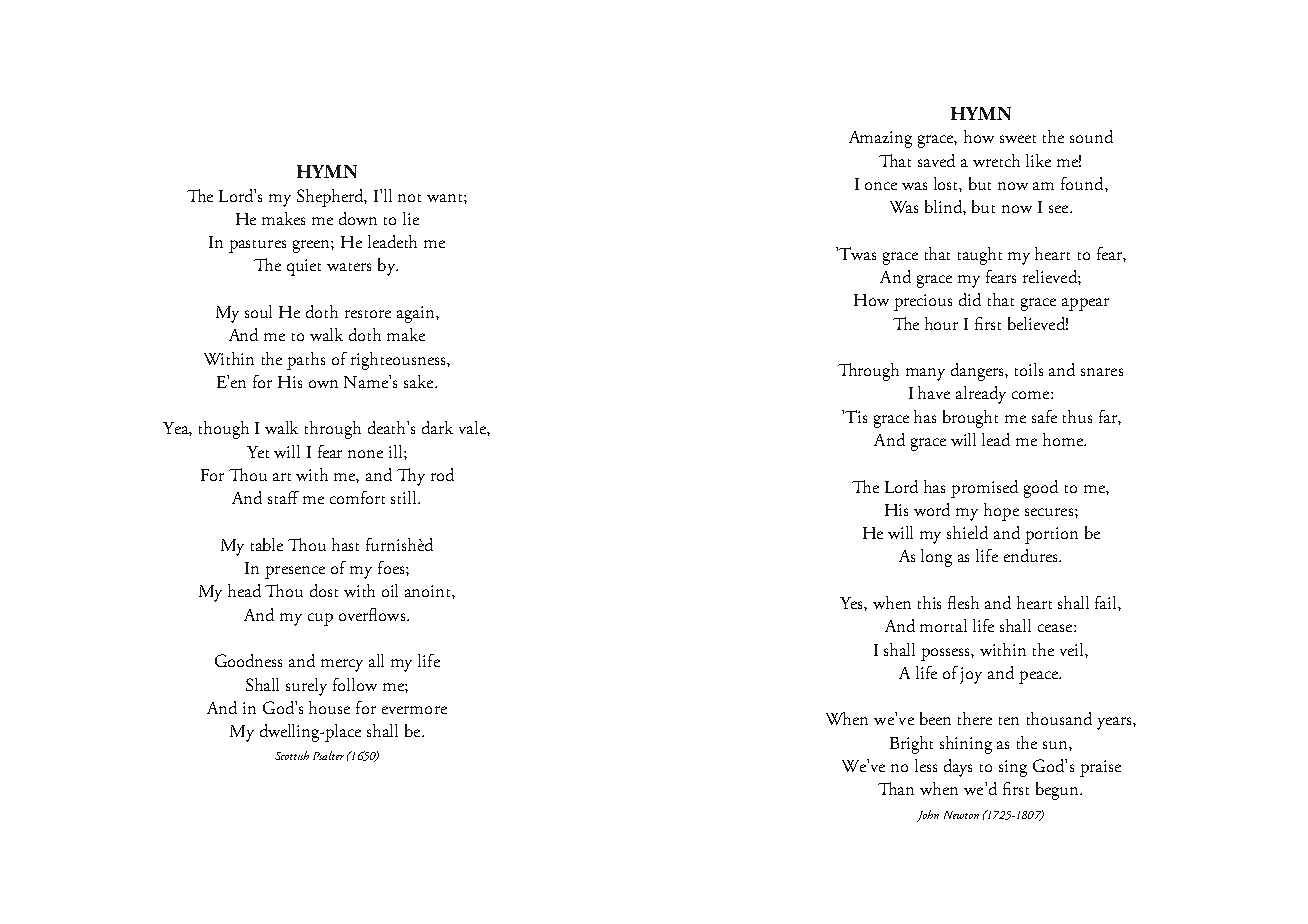 This image has width=1308, height=924. Describe the element at coordinates (880, 139) in the image. I see `Amazing` at that location.
